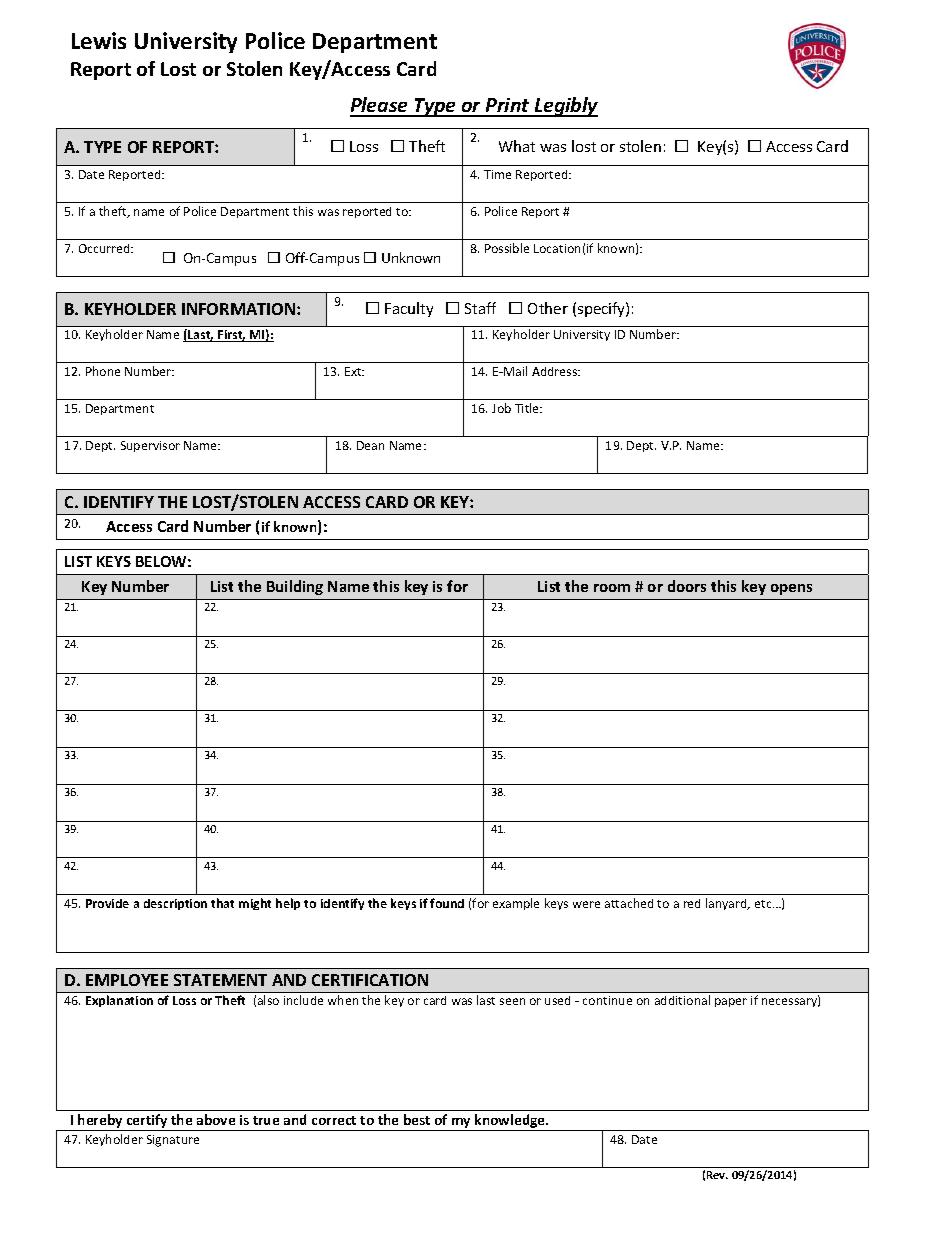 Image resolution: width=952 pixels, height=1233 pixels. Describe the element at coordinates (497, 174) in the screenshot. I see `Time` at that location.
